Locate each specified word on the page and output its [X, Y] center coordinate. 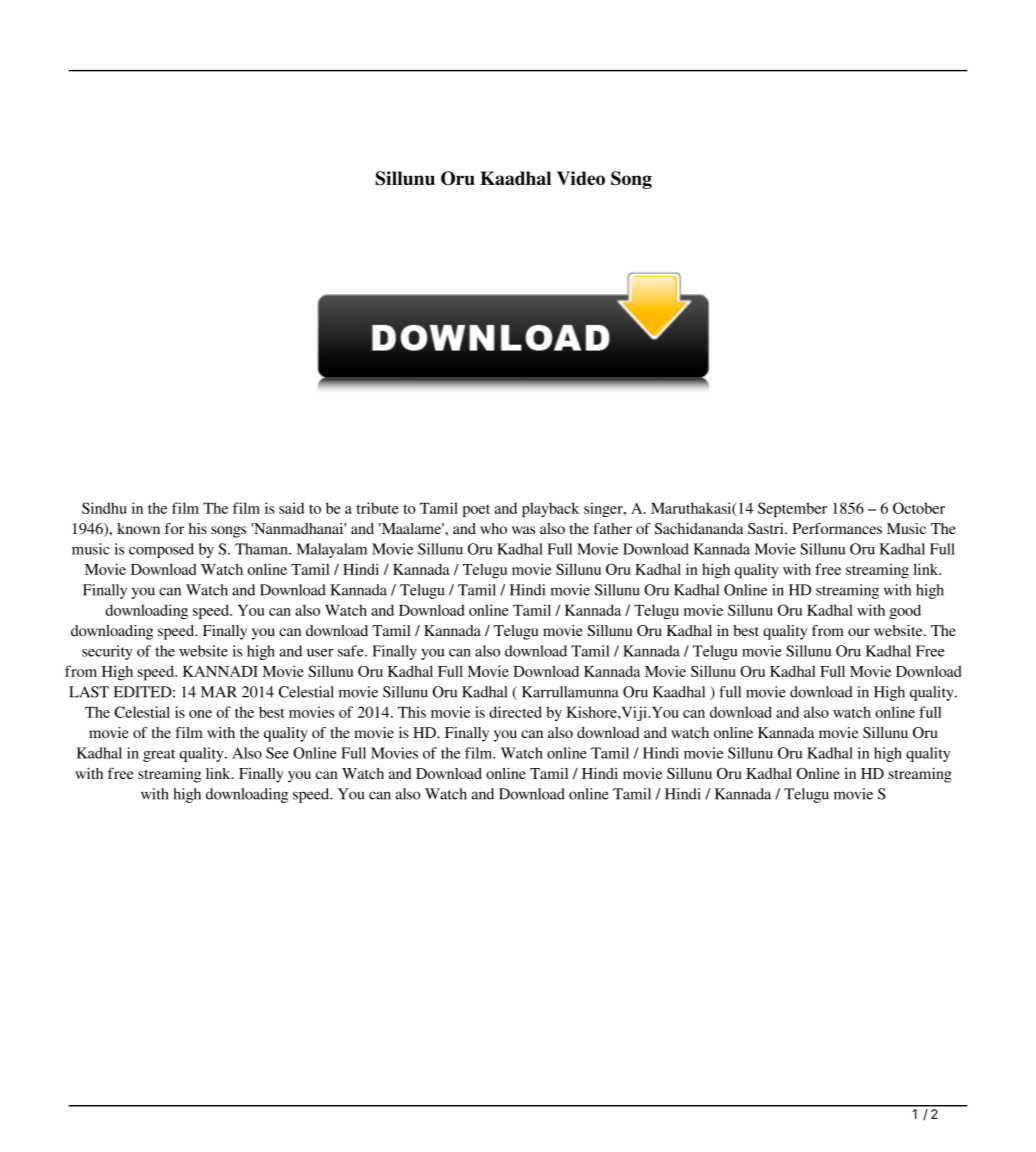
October [919, 508]
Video [581, 178]
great [159, 755]
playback [550, 509]
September [792, 509]
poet [476, 511]
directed [515, 712]
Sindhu [104, 508]
